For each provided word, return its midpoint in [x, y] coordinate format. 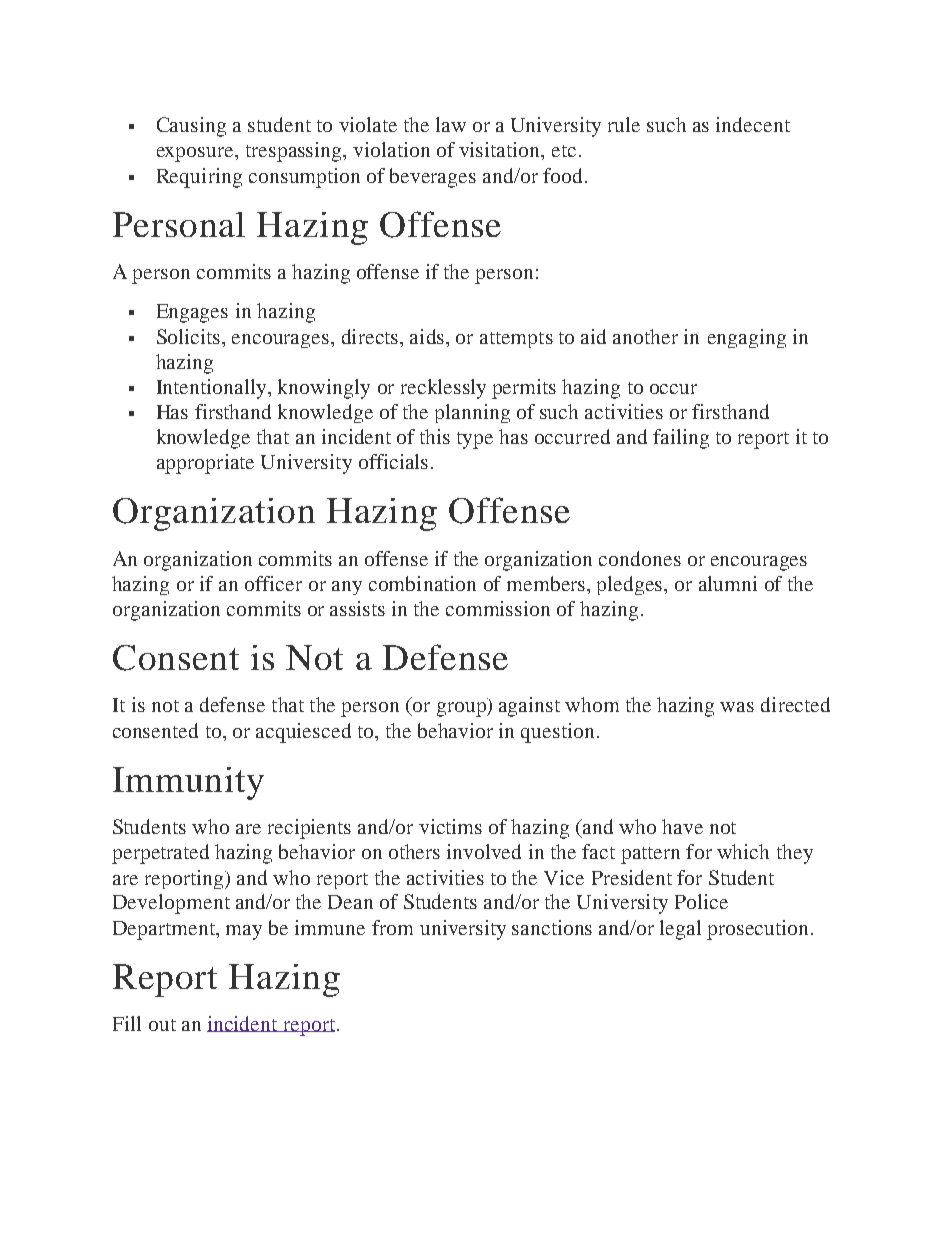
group [462, 709]
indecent [753, 124]
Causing [191, 127]
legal [680, 930]
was [737, 707]
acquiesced [303, 733]
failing [681, 439]
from [392, 927]
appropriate [205, 464]
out [162, 1025]
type [475, 440]
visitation [501, 151]
